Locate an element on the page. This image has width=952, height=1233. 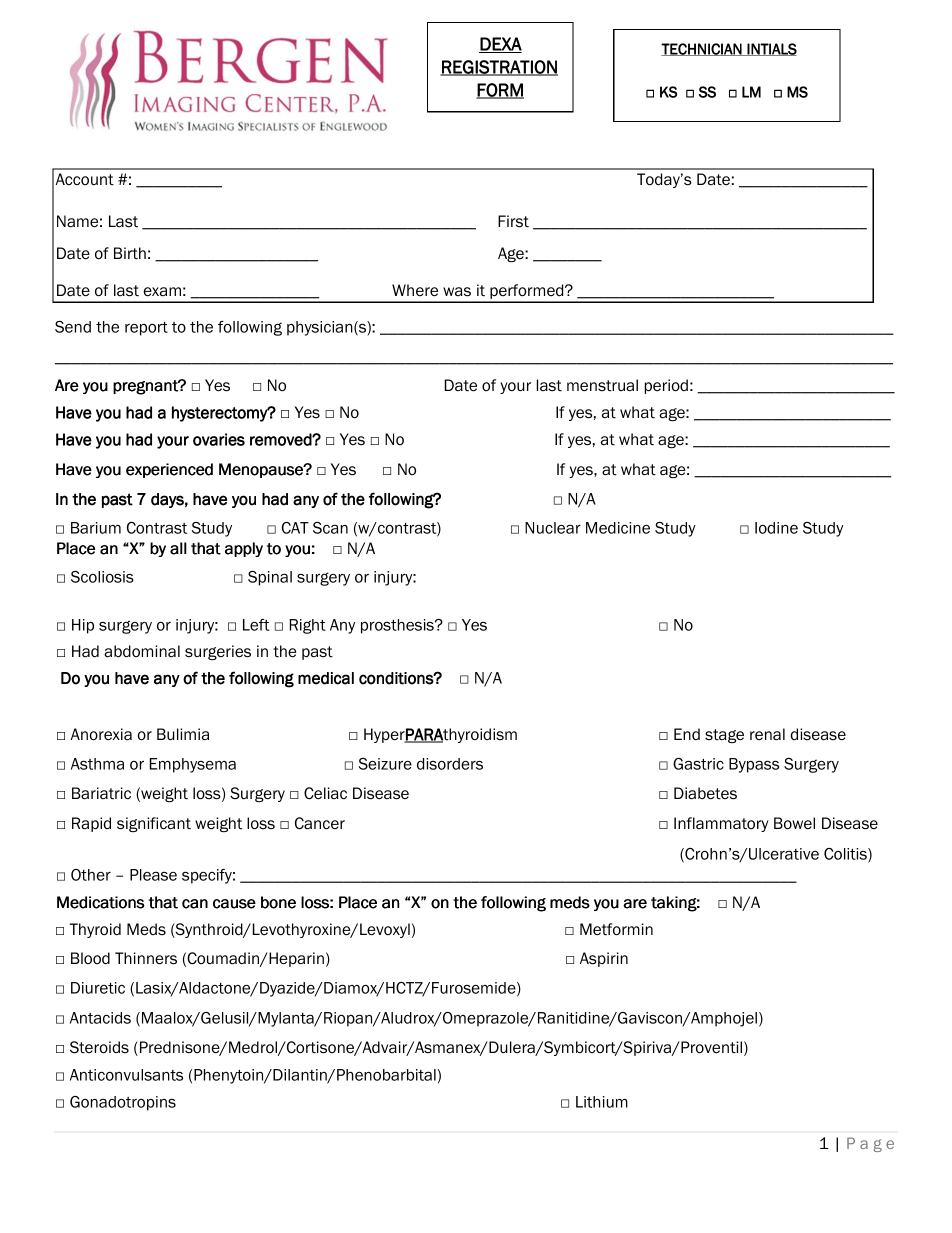
REGISTRATION is located at coordinates (499, 68).
